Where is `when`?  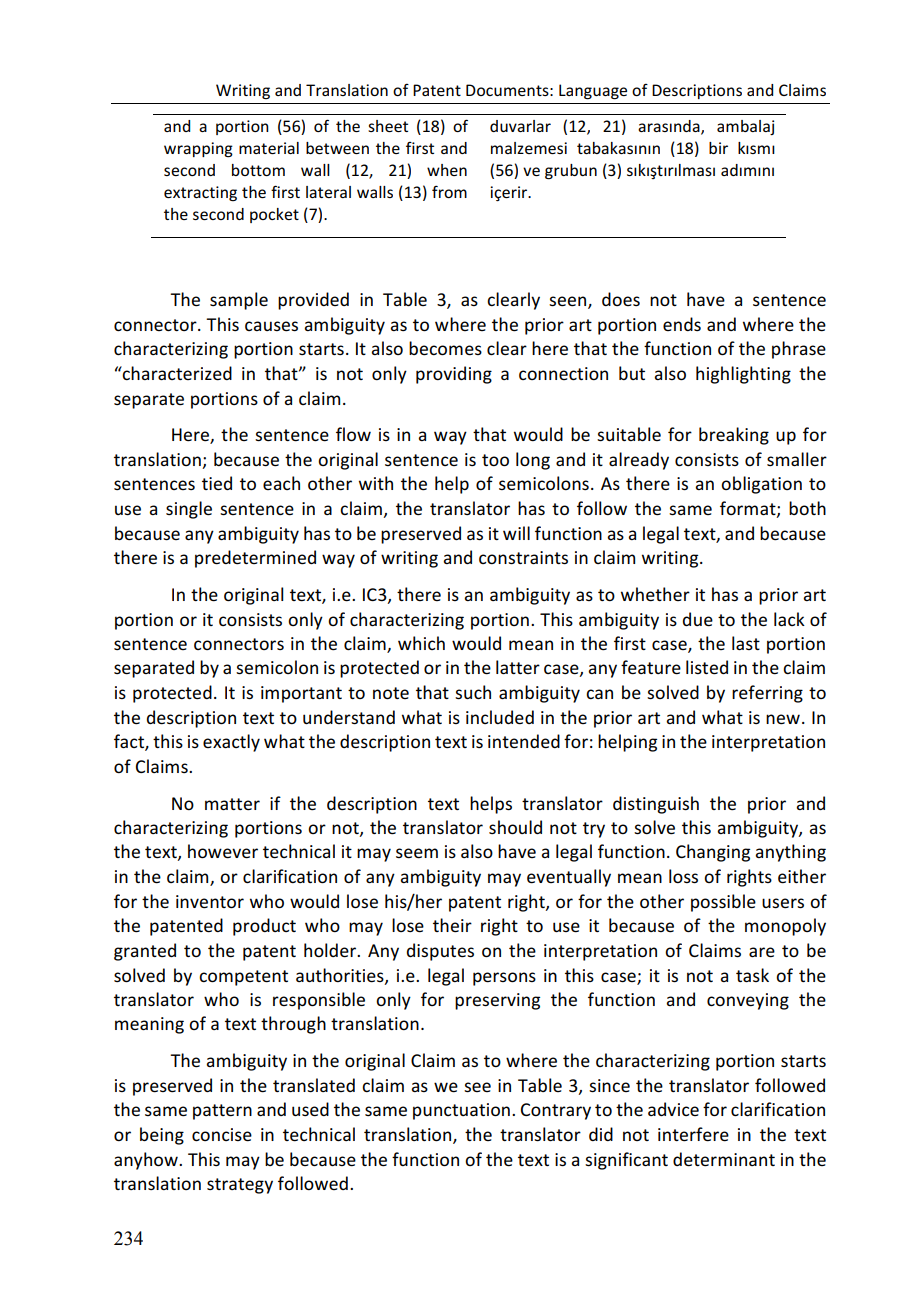 when is located at coordinates (447, 170).
